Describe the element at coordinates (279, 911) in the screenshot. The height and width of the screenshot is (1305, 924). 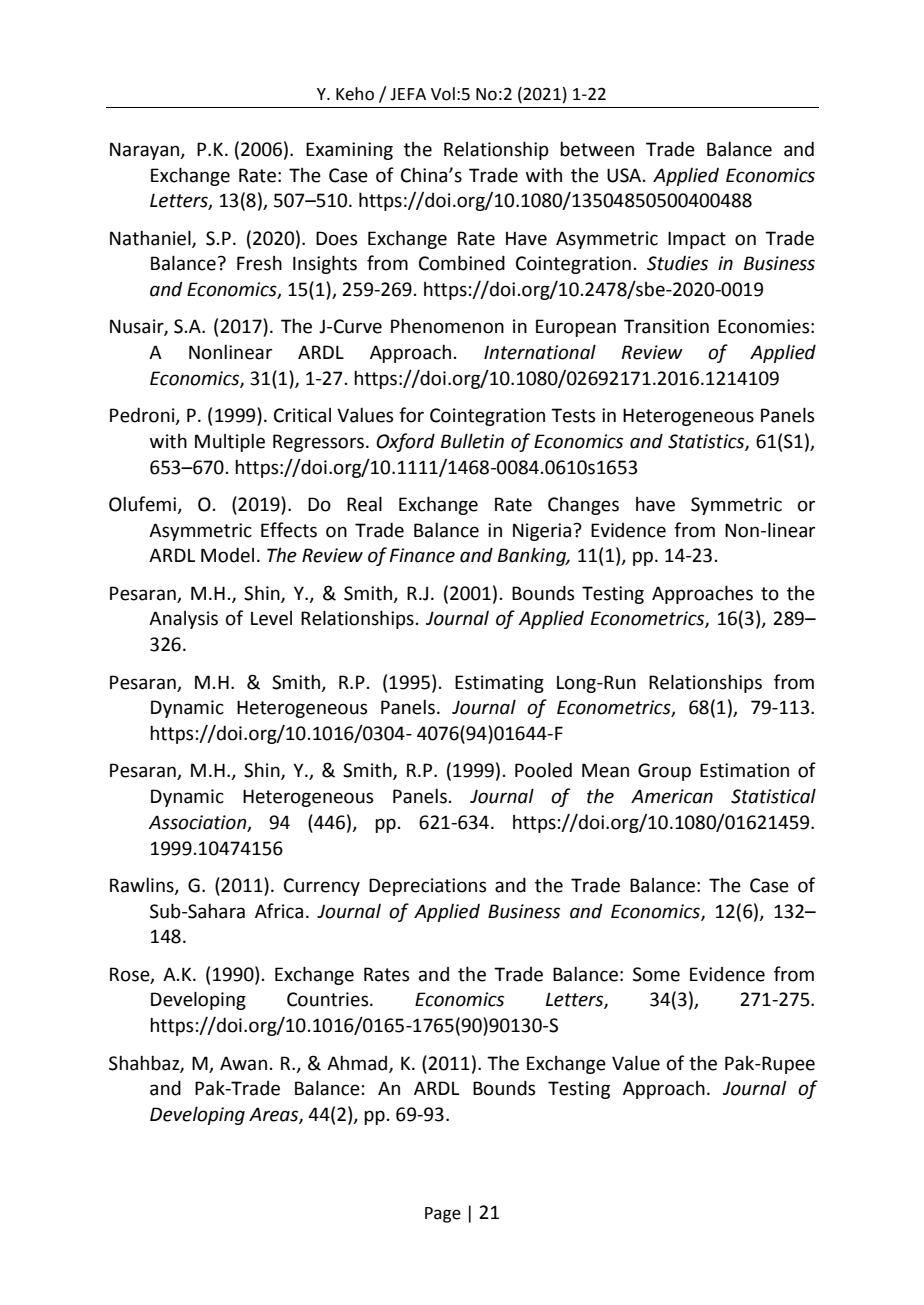
I see `Africa` at that location.
